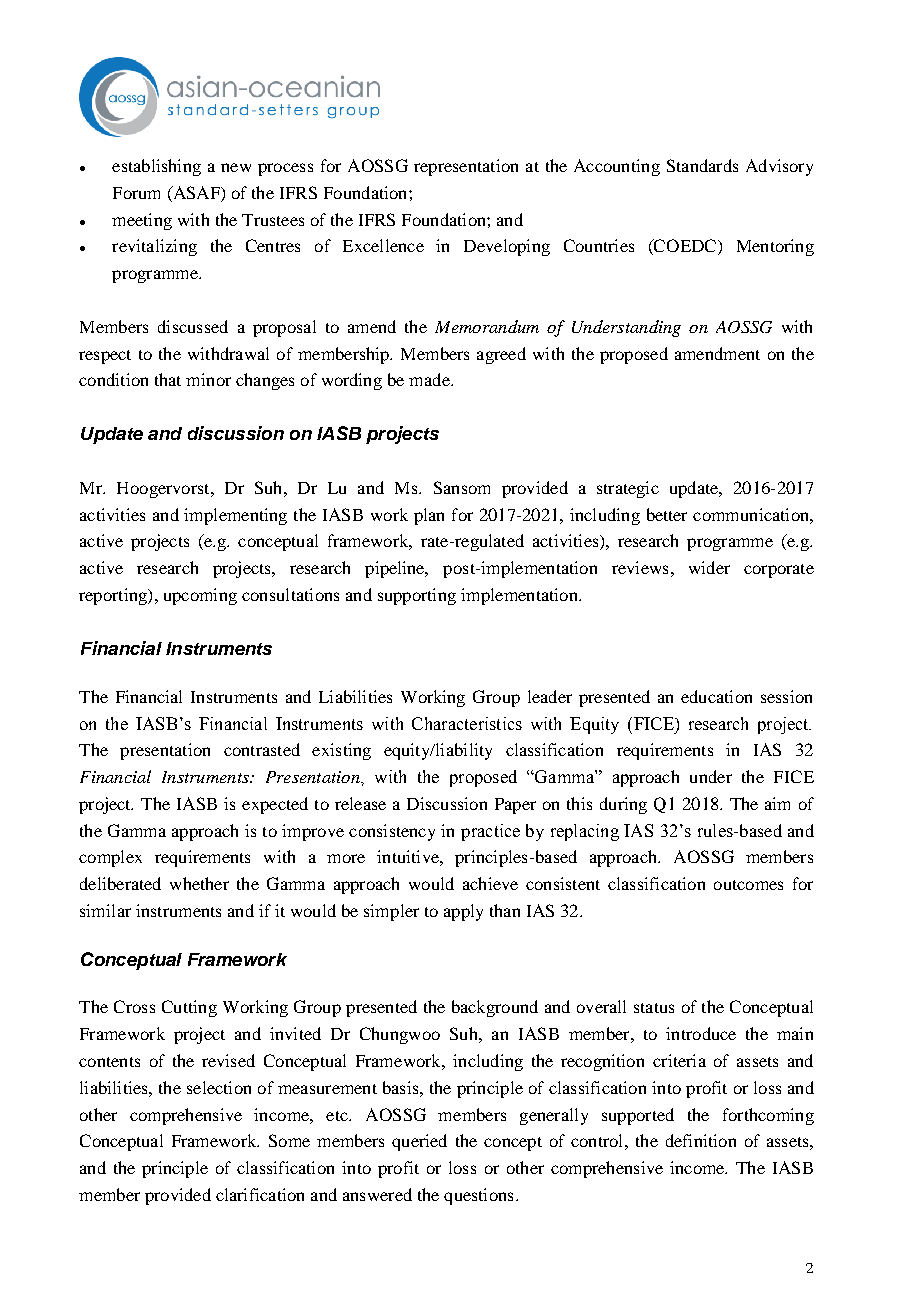 The image size is (924, 1308). I want to click on Developing, so click(507, 247).
